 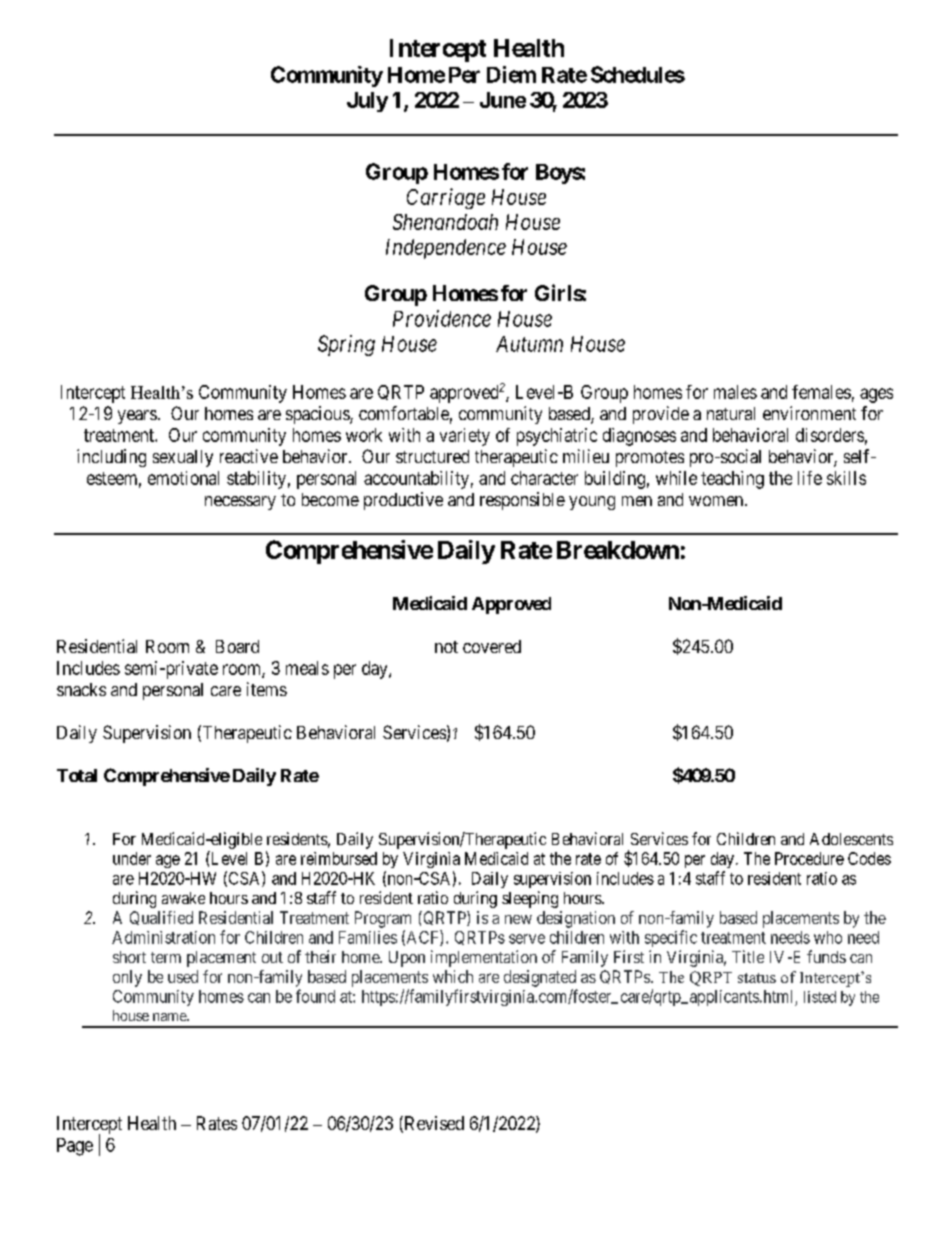 What do you see at coordinates (453, 976) in the screenshot?
I see `which` at bounding box center [453, 976].
